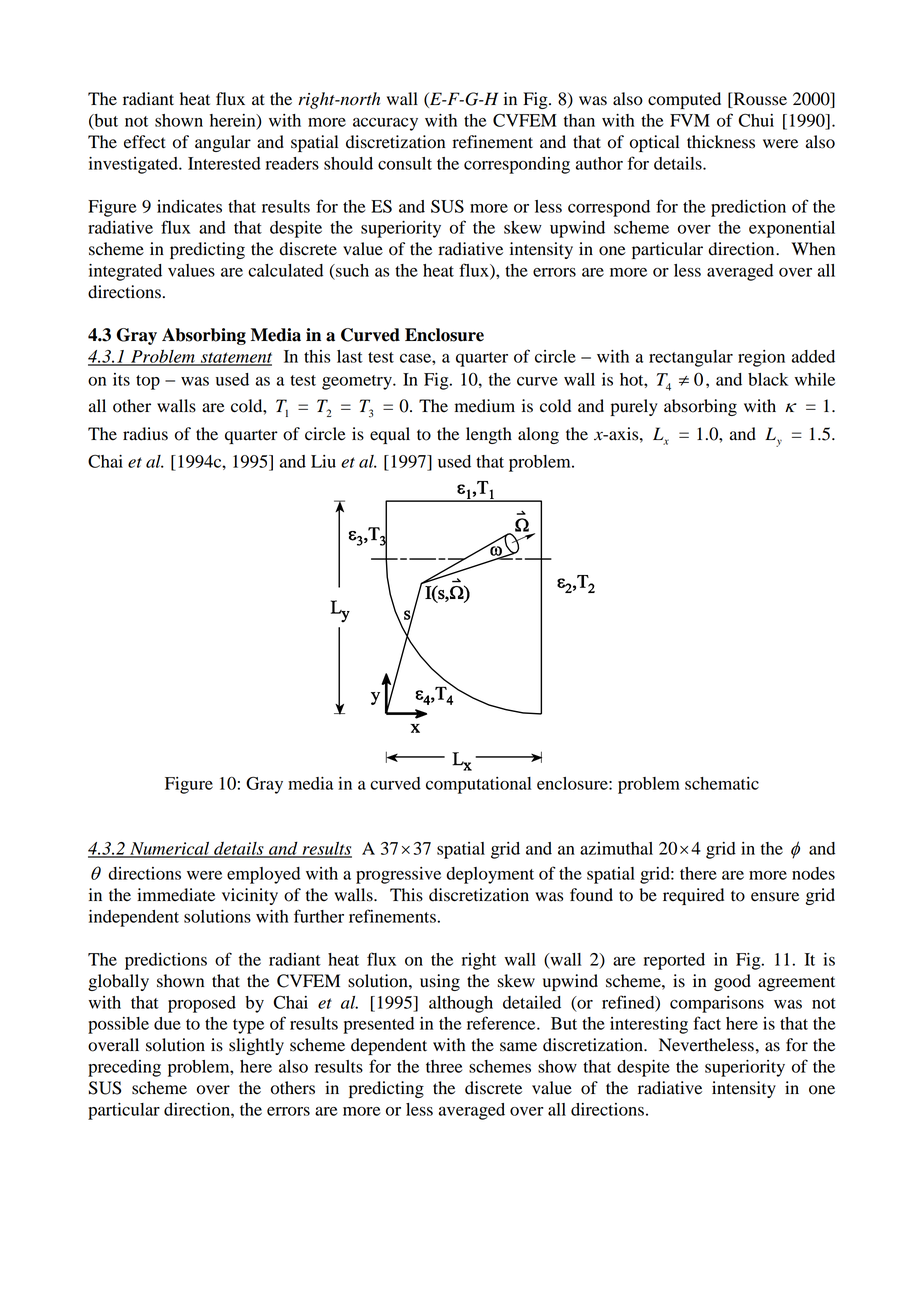 This page has height=1307, width=924. What do you see at coordinates (707, 1023) in the page?
I see `fact` at bounding box center [707, 1023].
